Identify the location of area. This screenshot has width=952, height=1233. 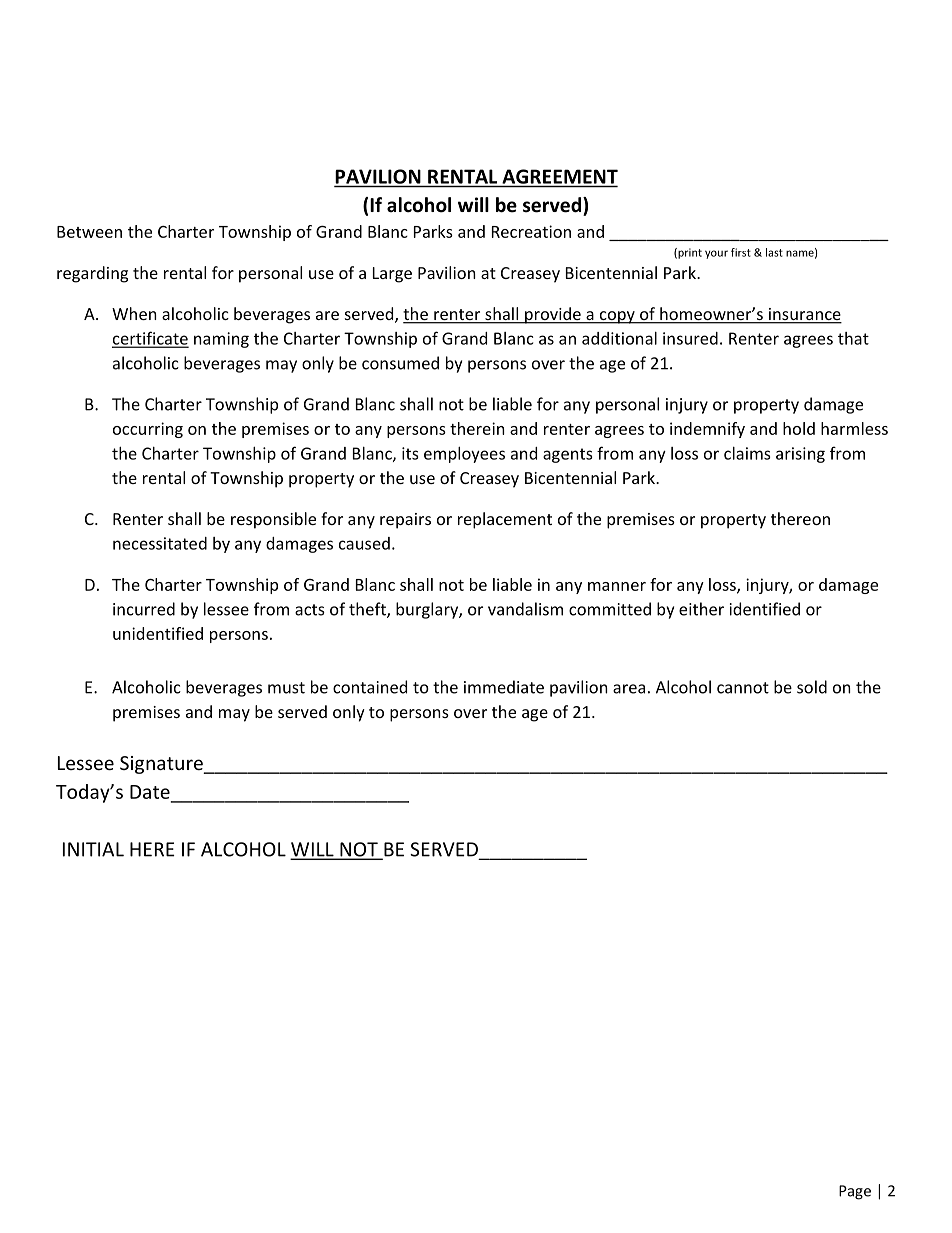
(629, 689).
